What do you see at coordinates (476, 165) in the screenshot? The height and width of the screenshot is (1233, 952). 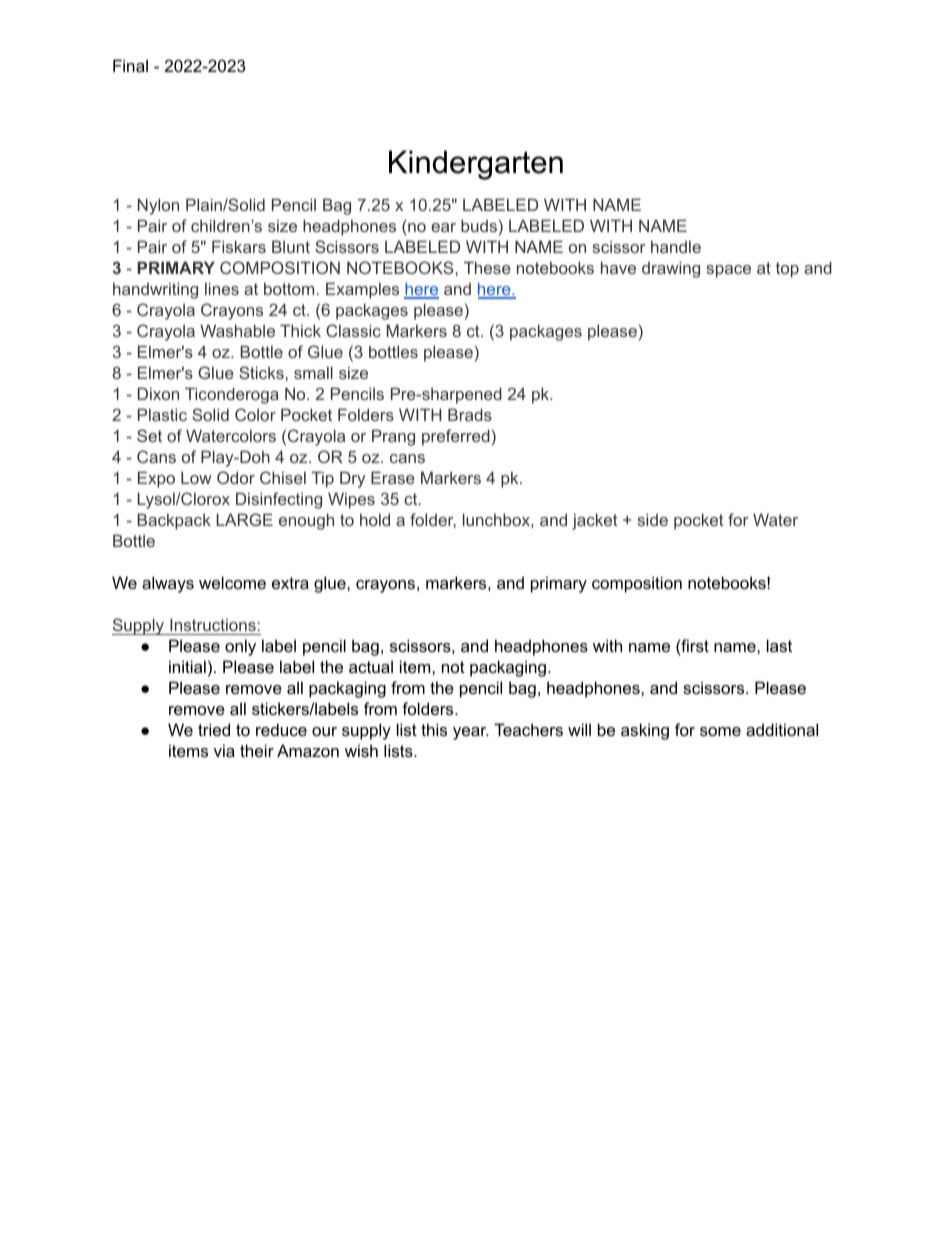 I see `Kindergarten` at bounding box center [476, 165].
